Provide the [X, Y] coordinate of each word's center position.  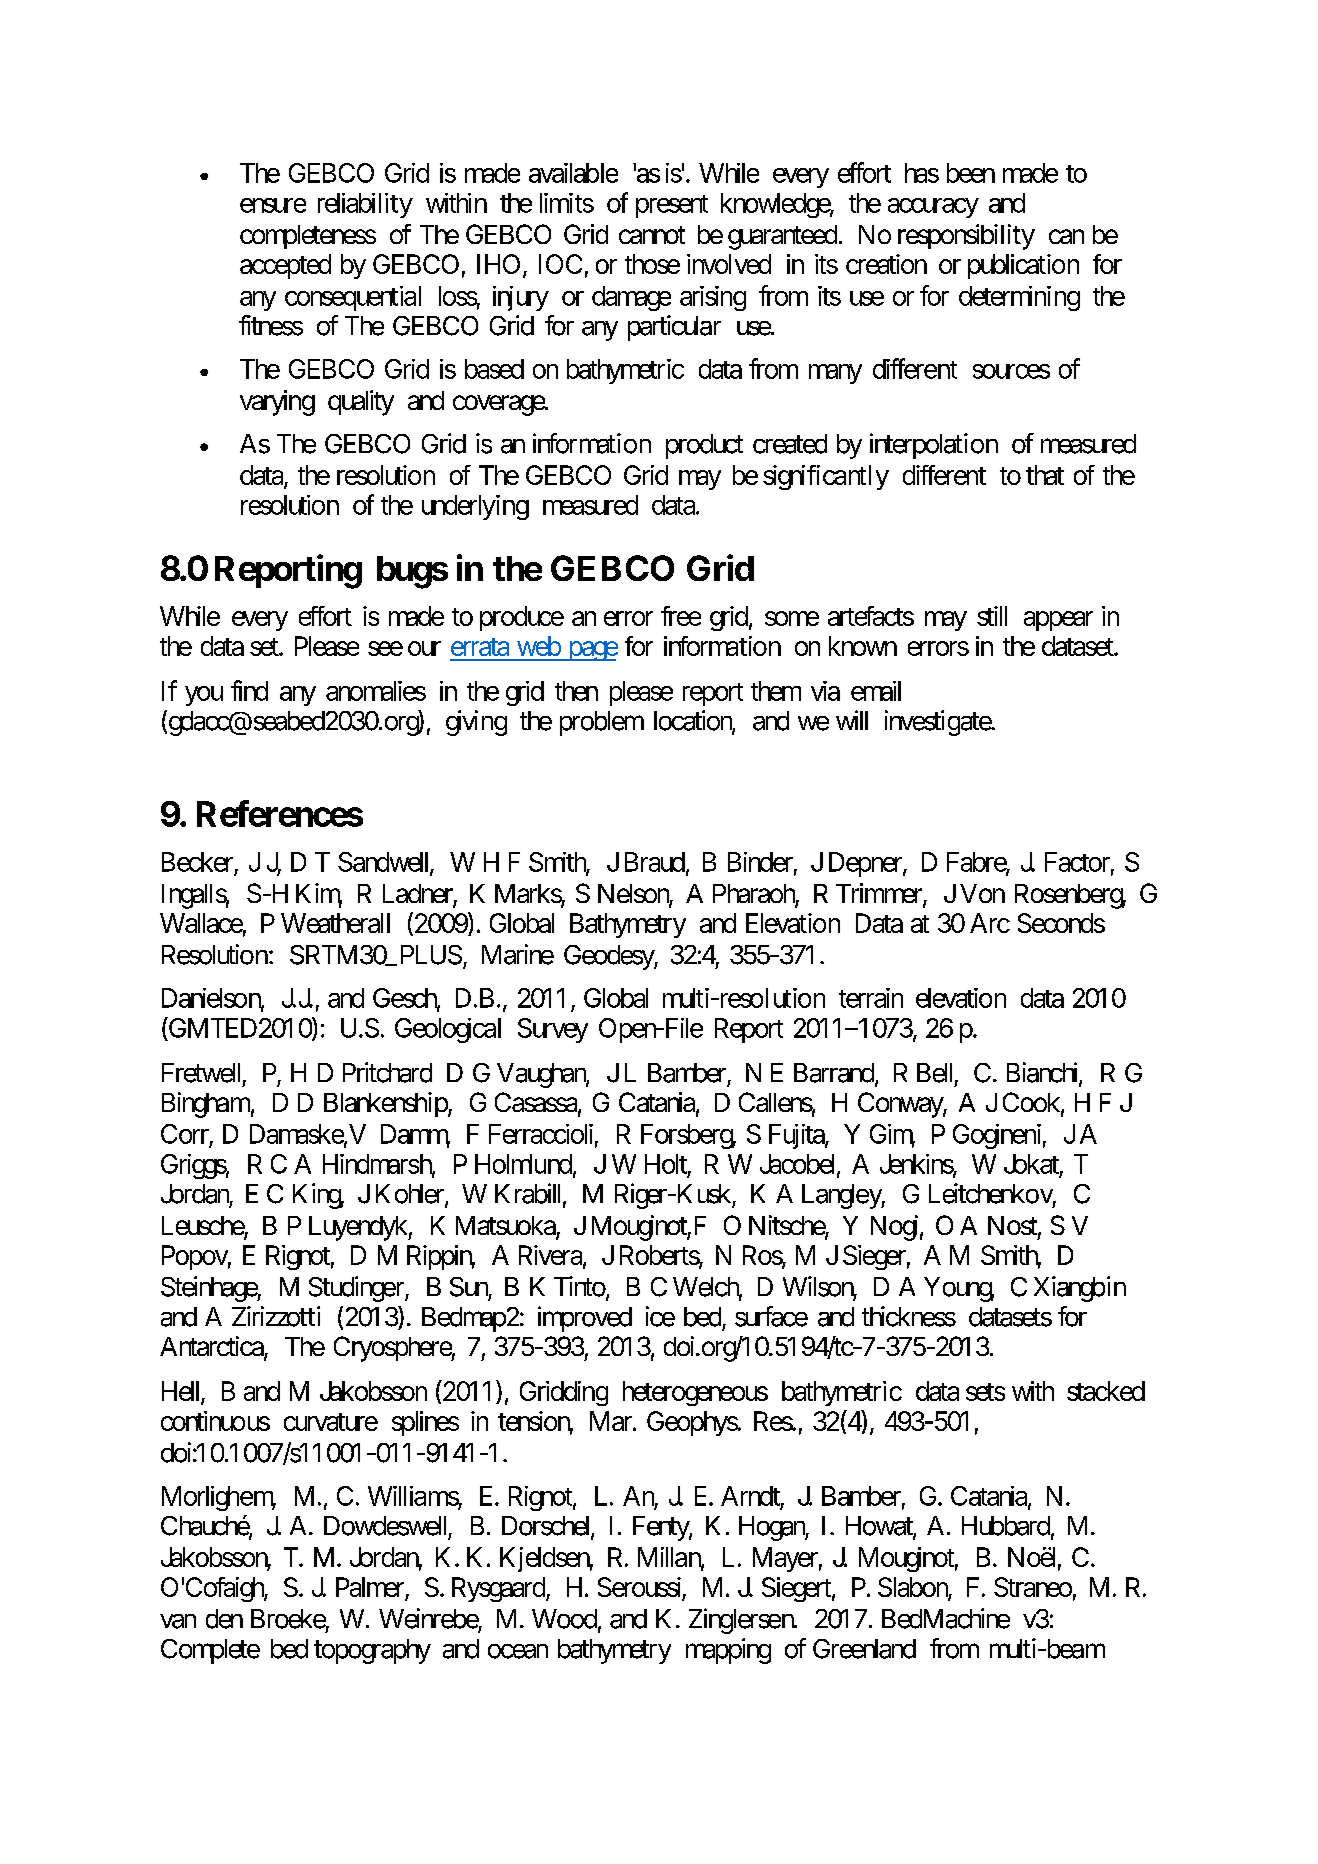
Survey [553, 1030]
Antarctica [212, 1347]
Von [982, 893]
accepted [285, 266]
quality [361, 403]
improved [585, 1319]
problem [602, 723]
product [704, 446]
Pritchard [387, 1072]
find [249, 690]
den [224, 1619]
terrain [871, 998]
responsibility [966, 237]
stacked [1106, 1391]
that [1045, 475]
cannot [652, 235]
